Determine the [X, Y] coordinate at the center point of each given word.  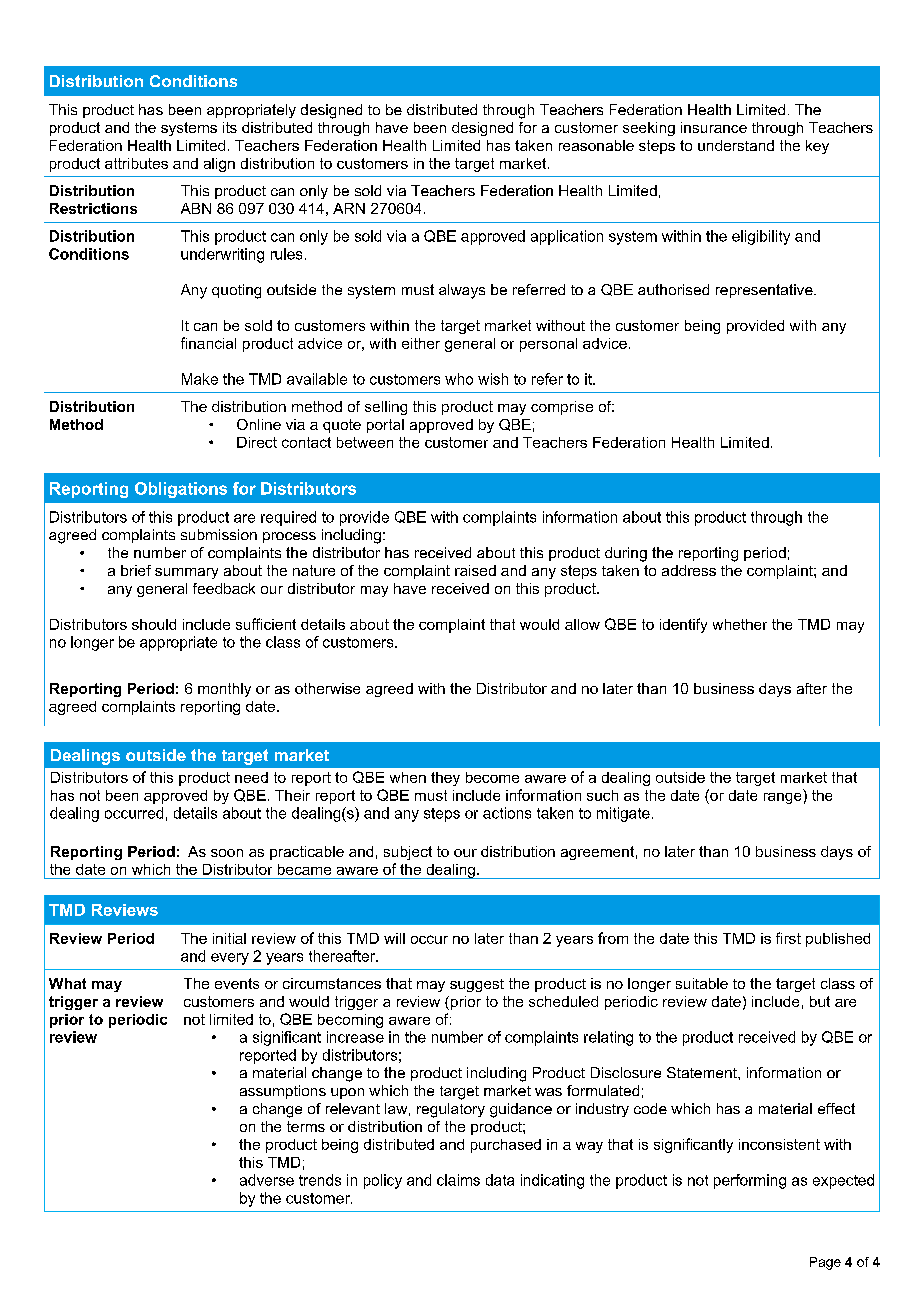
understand [736, 145]
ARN [349, 208]
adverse [267, 1180]
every [230, 959]
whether [740, 624]
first [788, 938]
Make [200, 379]
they [445, 779]
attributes [136, 163]
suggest [477, 985]
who [459, 379]
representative [765, 291]
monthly [224, 690]
